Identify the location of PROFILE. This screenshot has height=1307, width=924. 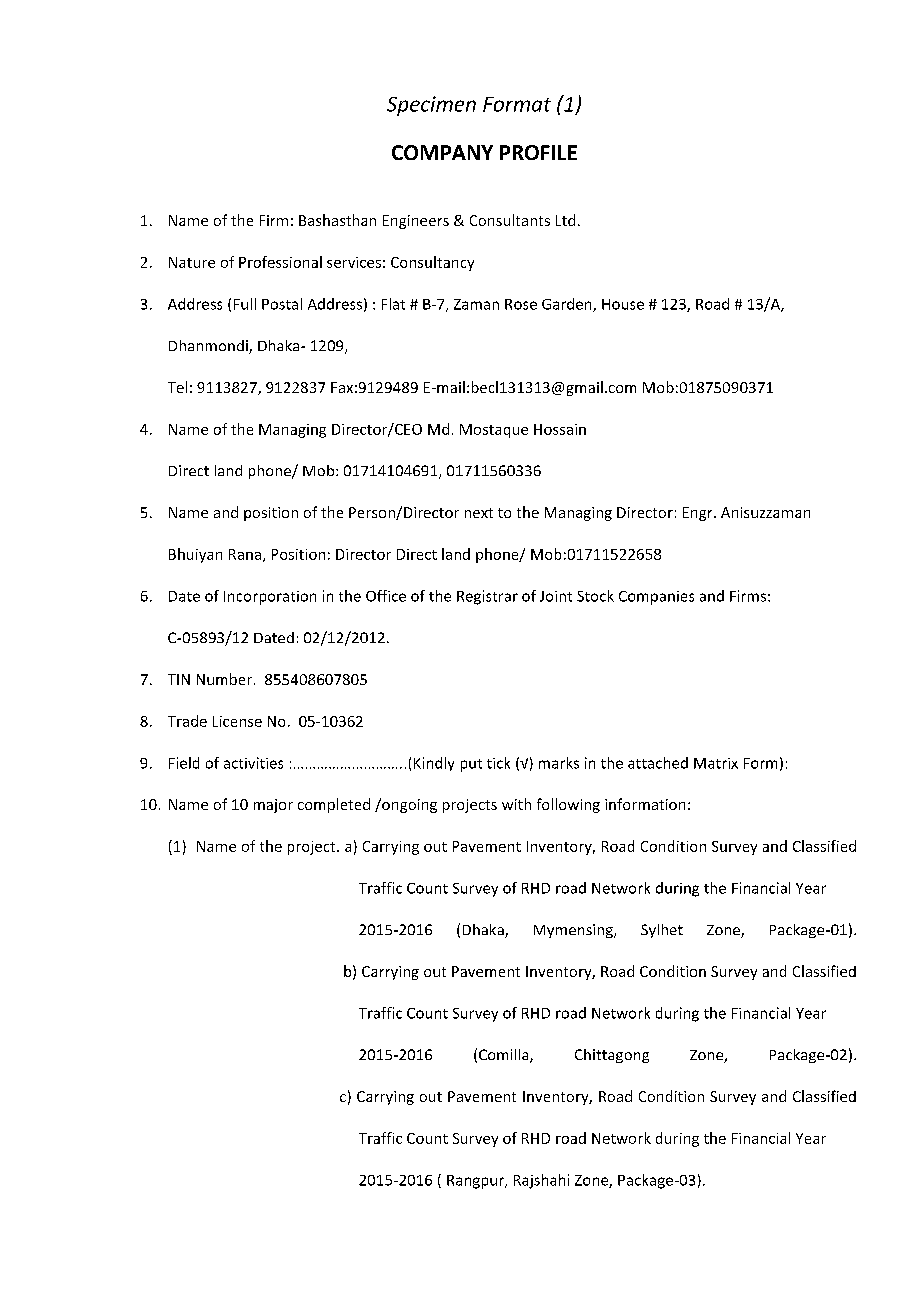
(538, 152).
